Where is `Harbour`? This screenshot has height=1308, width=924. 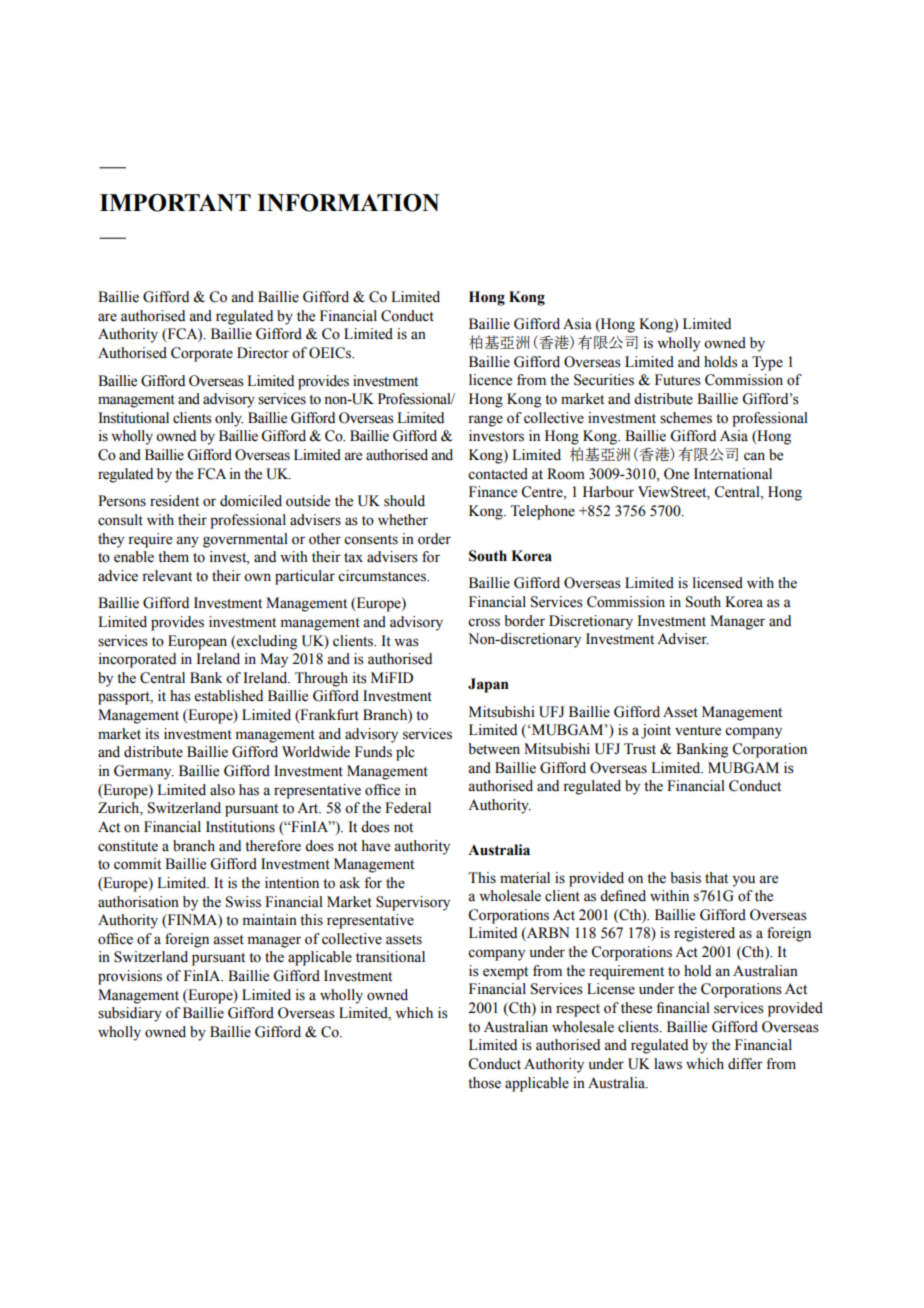 Harbour is located at coordinates (608, 492).
